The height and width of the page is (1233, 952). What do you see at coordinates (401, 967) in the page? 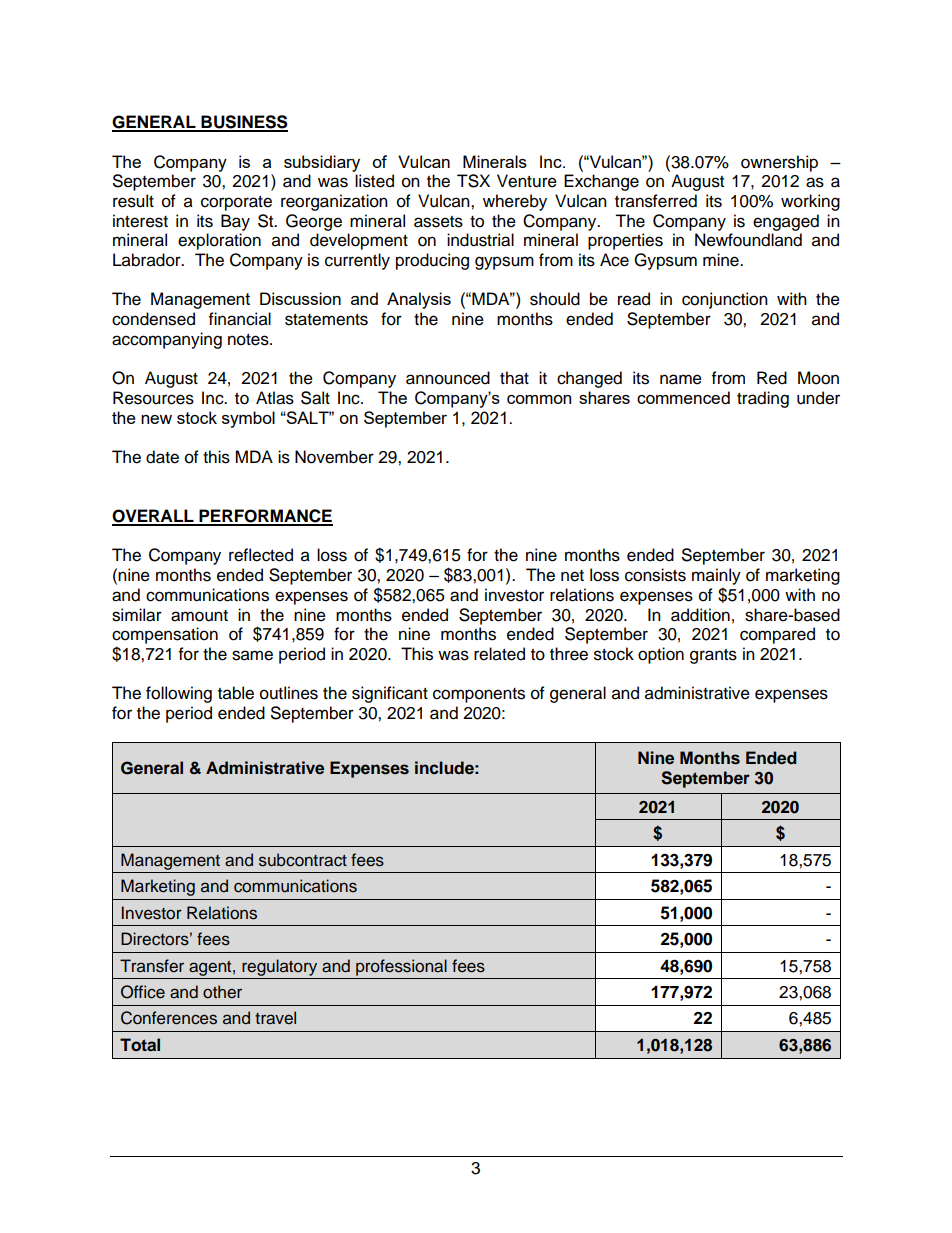
I see `professional` at bounding box center [401, 967].
